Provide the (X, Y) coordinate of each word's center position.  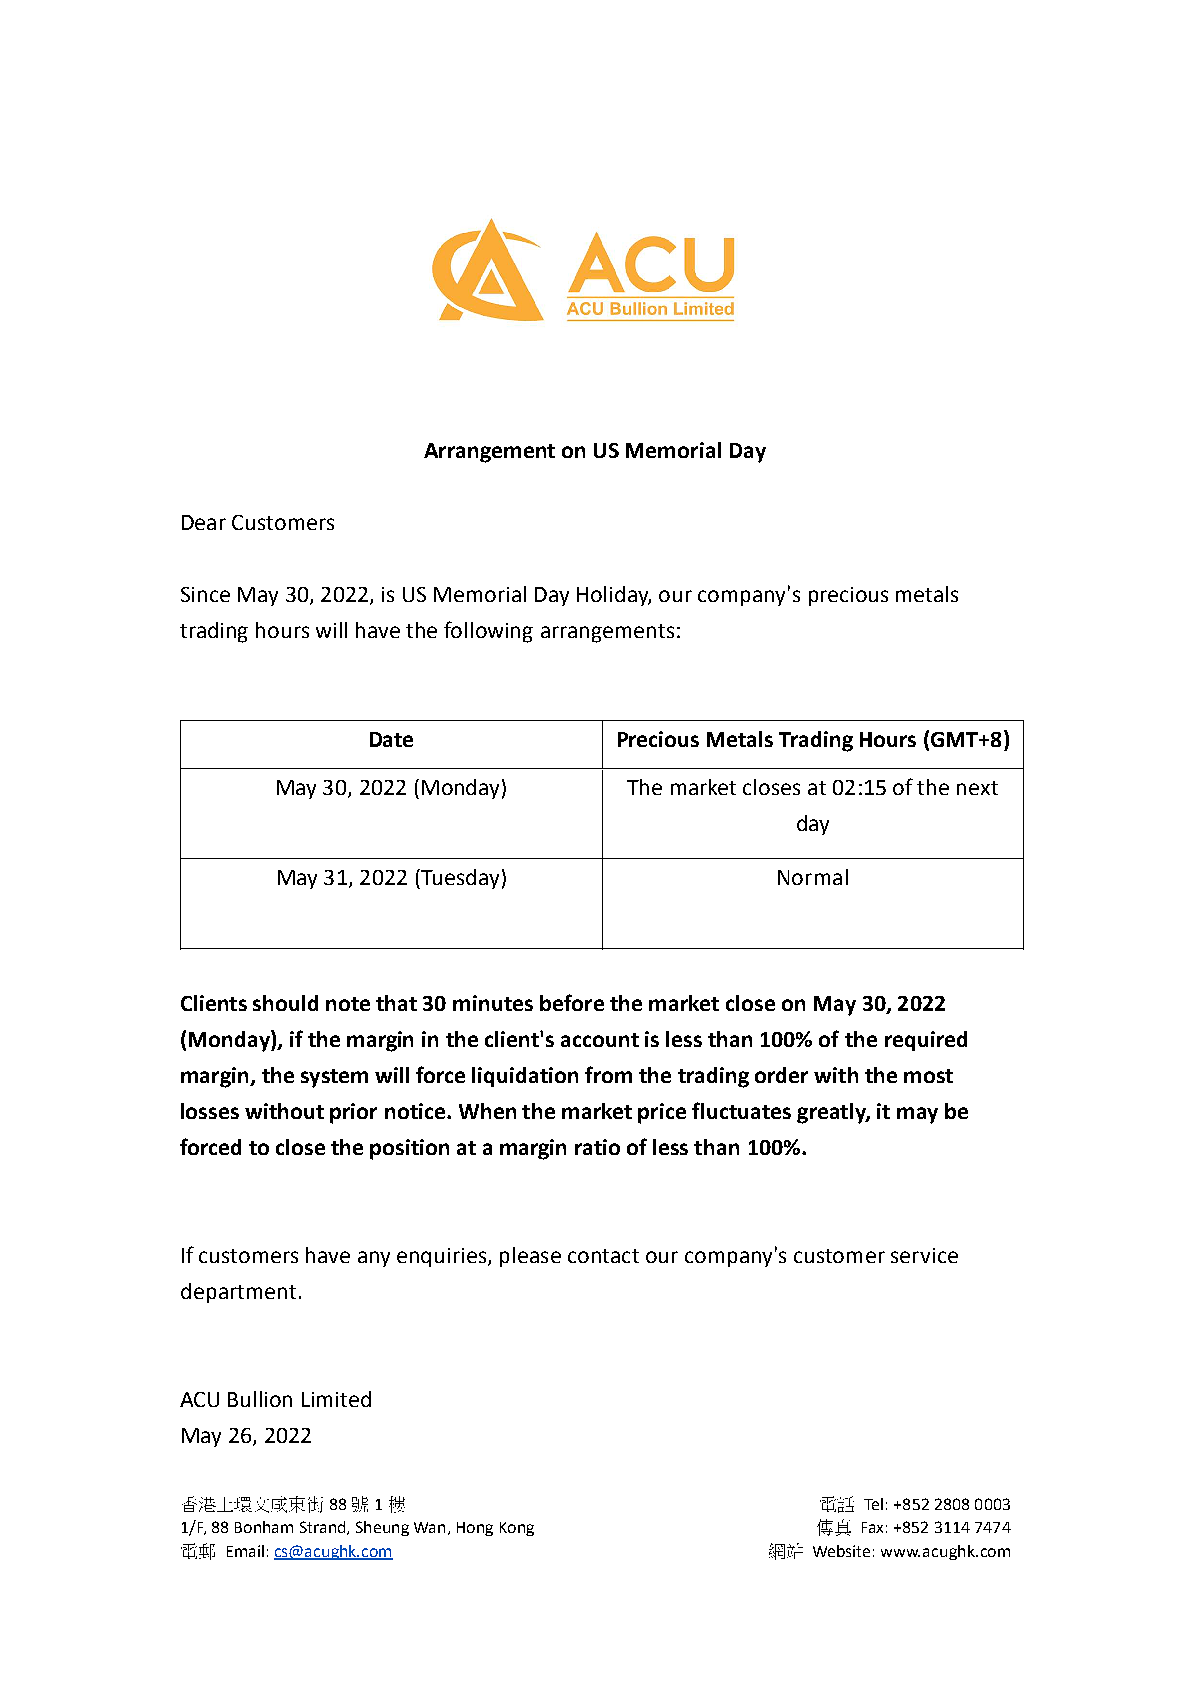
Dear (204, 522)
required (926, 1041)
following (488, 632)
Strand (324, 1528)
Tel (873, 1504)
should (285, 1003)
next (977, 788)
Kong (517, 1529)
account (600, 1040)
